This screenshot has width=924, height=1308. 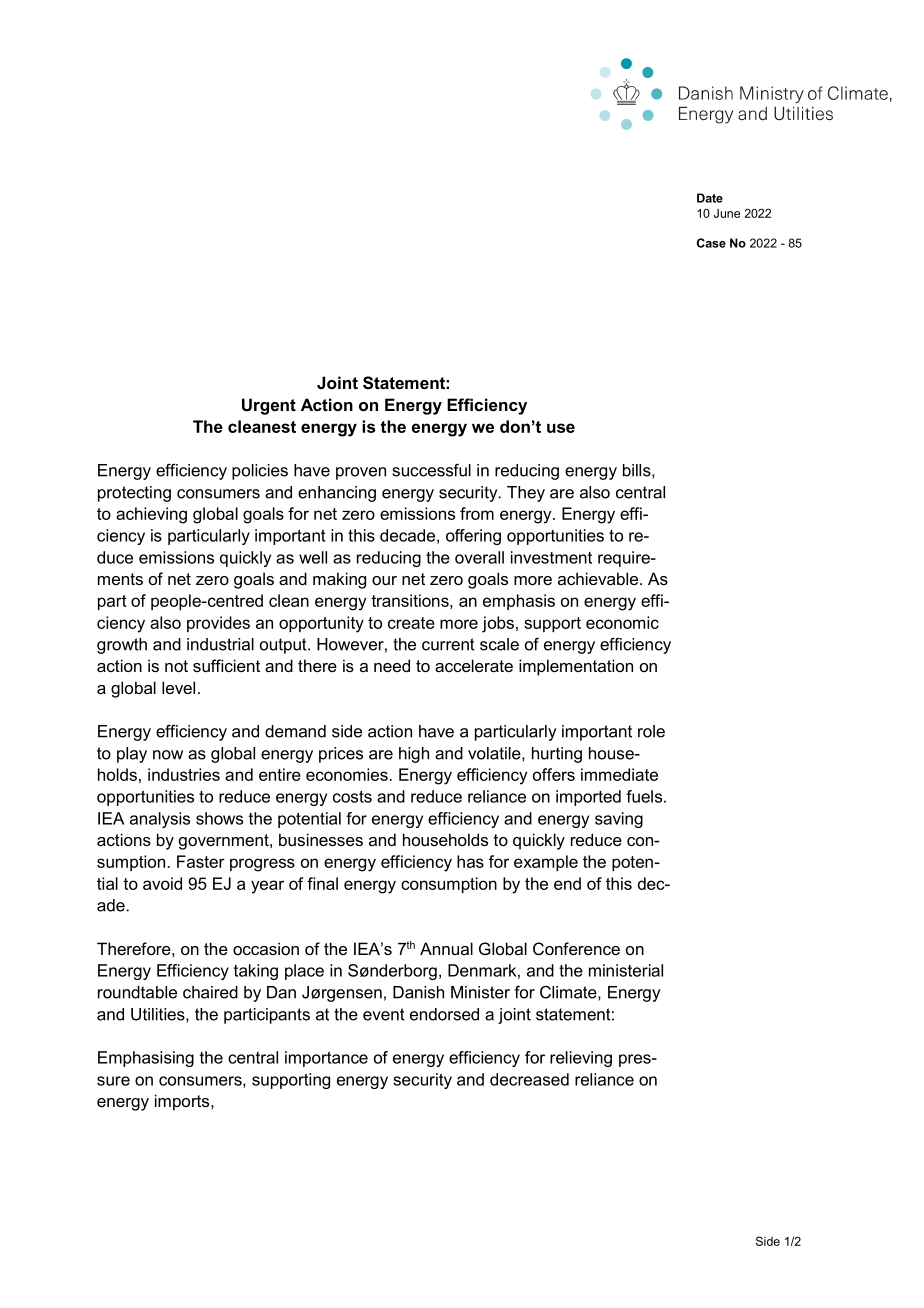 I want to click on successful, so click(x=432, y=470).
